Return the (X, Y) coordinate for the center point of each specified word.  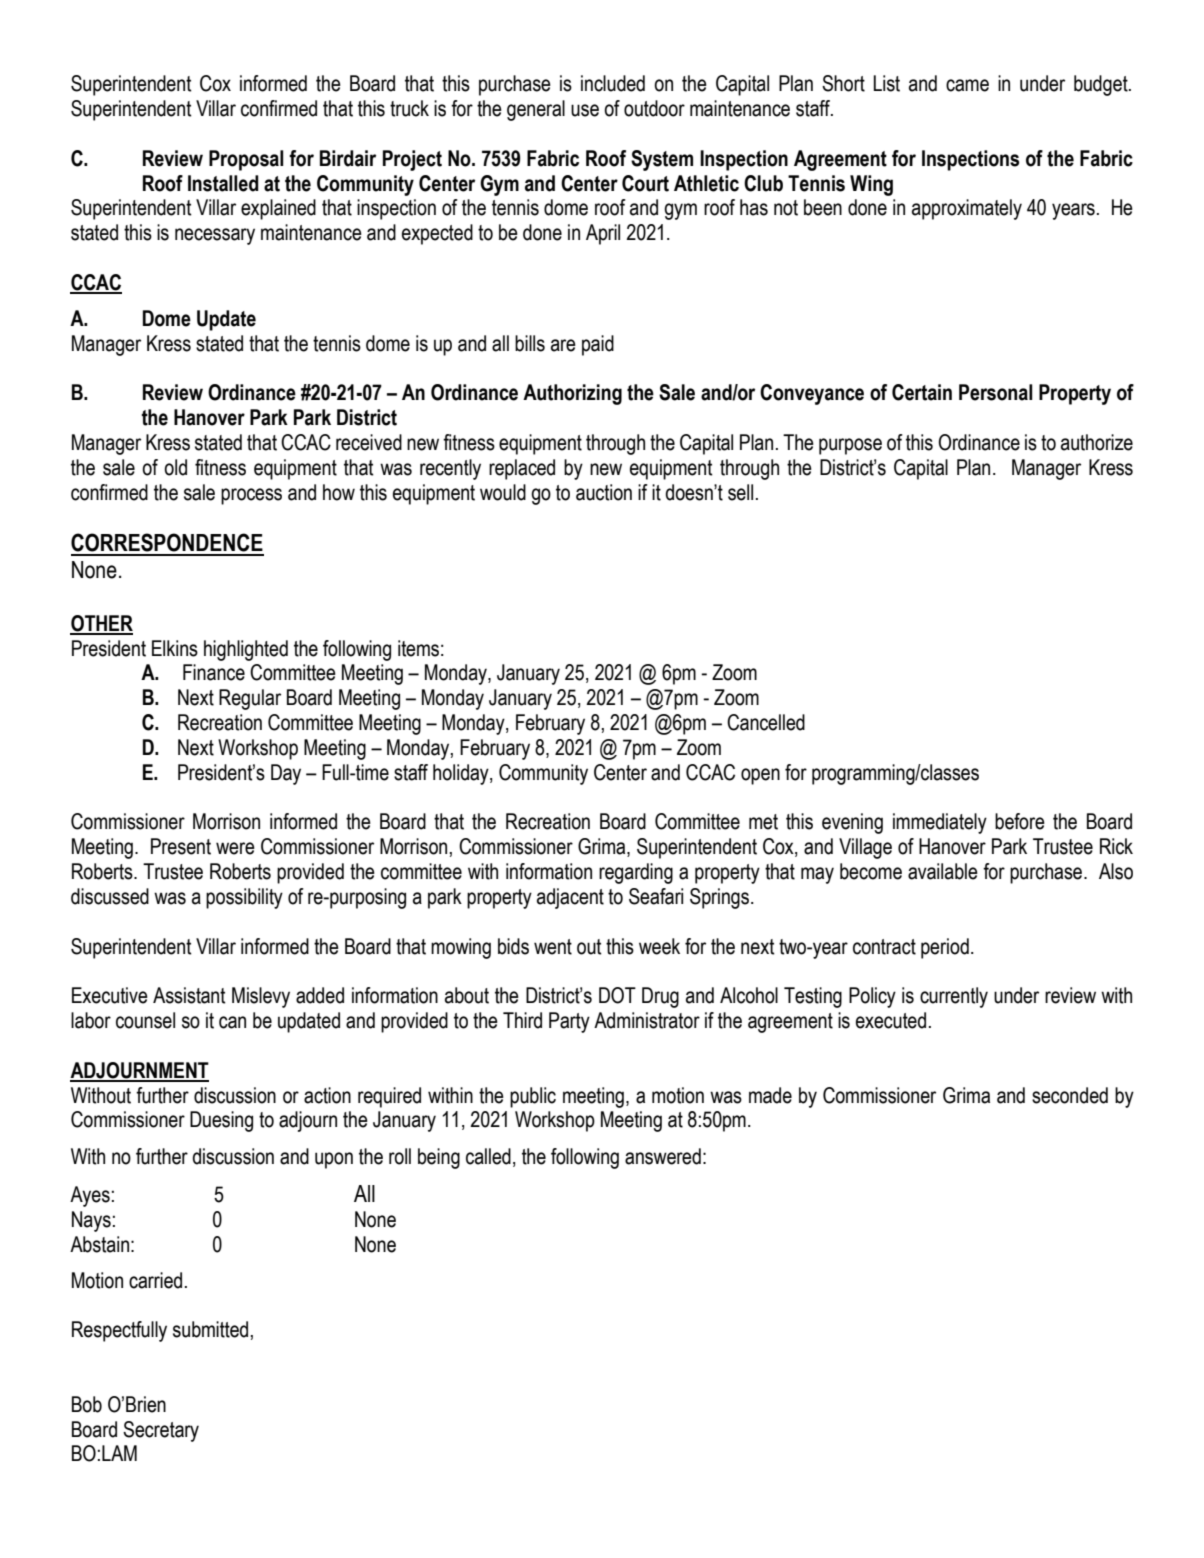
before (1020, 821)
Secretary (161, 1431)
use (585, 110)
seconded (1070, 1095)
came (967, 85)
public (533, 1097)
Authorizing (572, 394)
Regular (250, 699)
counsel (145, 1020)
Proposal (246, 160)
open (760, 776)
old (175, 467)
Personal (996, 392)
